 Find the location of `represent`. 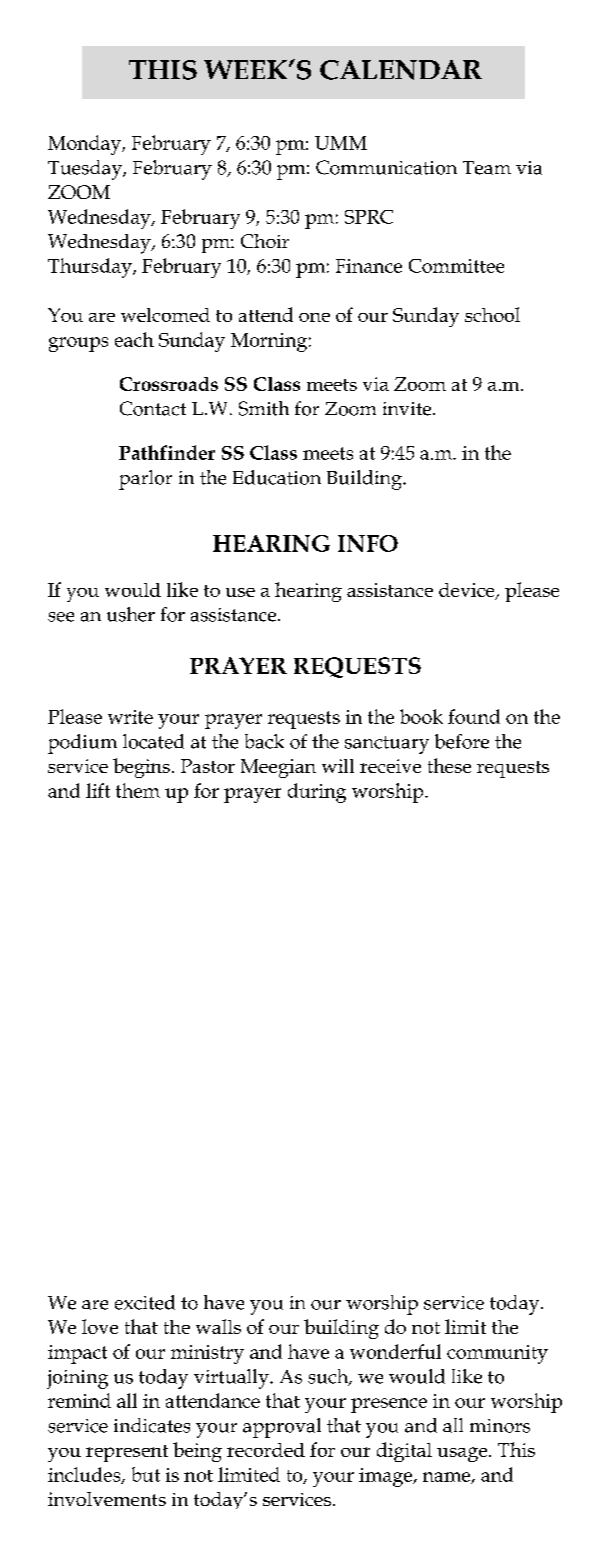

represent is located at coordinates (127, 1453).
